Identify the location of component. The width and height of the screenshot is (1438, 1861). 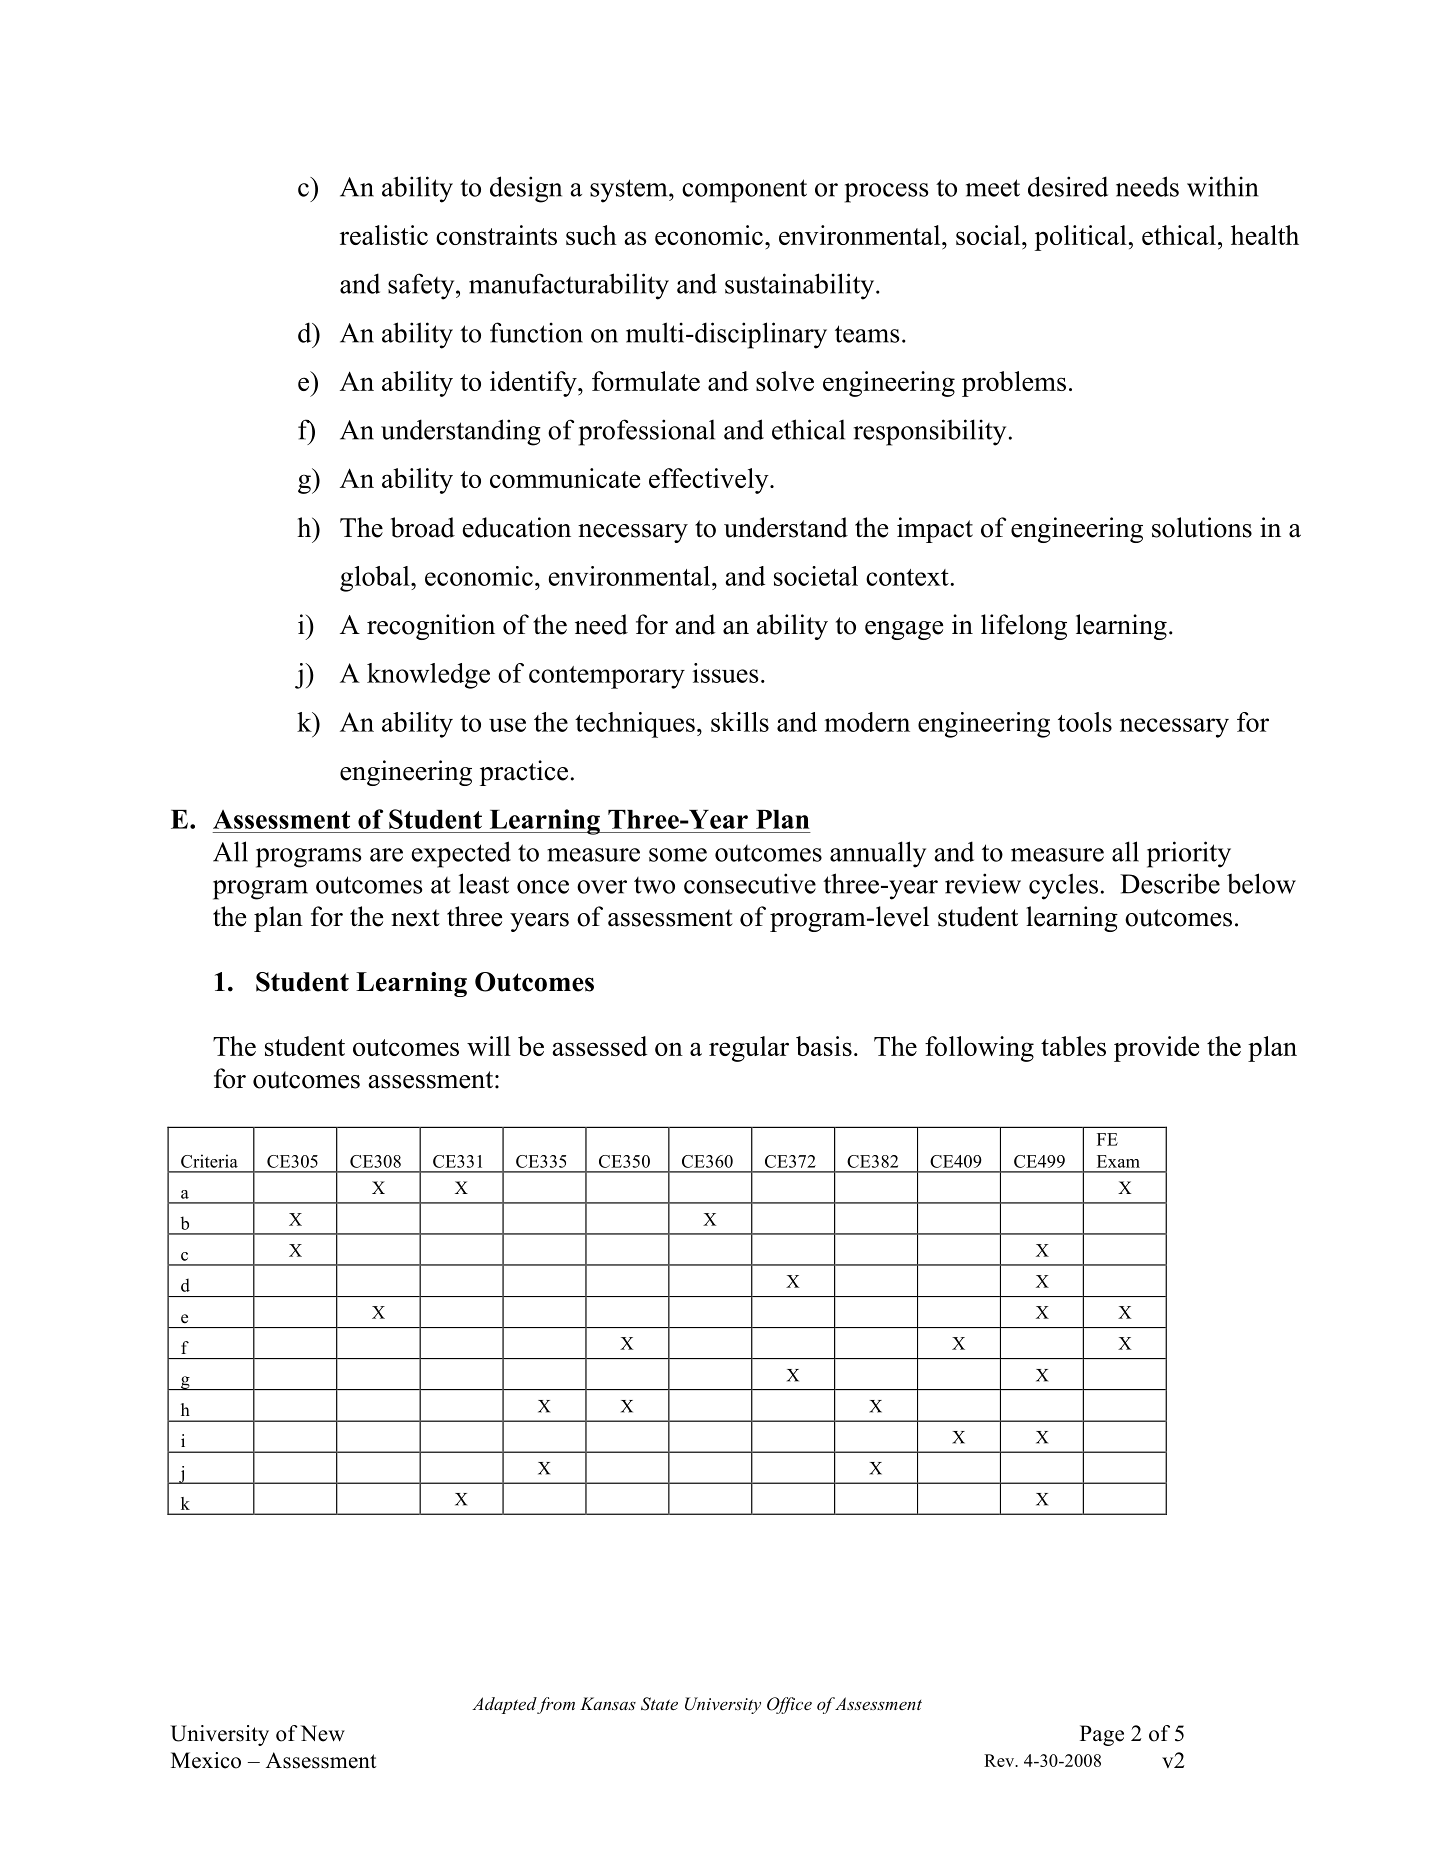
(744, 191).
